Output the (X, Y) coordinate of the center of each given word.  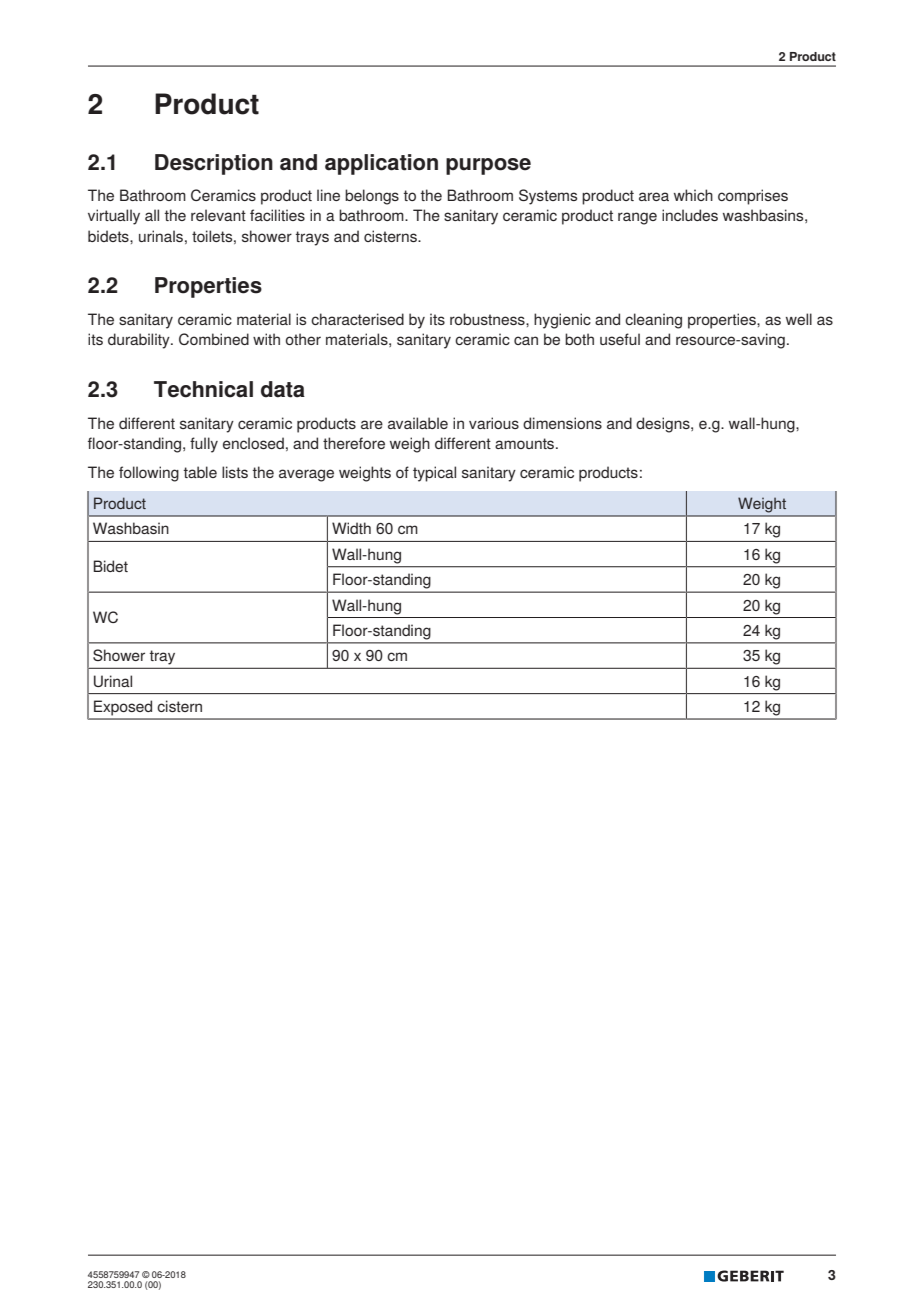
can (526, 340)
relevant (218, 215)
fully (204, 445)
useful (620, 339)
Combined (214, 339)
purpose (488, 166)
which (693, 195)
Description (214, 164)
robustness (488, 319)
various (494, 423)
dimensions (562, 423)
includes (690, 215)
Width (351, 528)
